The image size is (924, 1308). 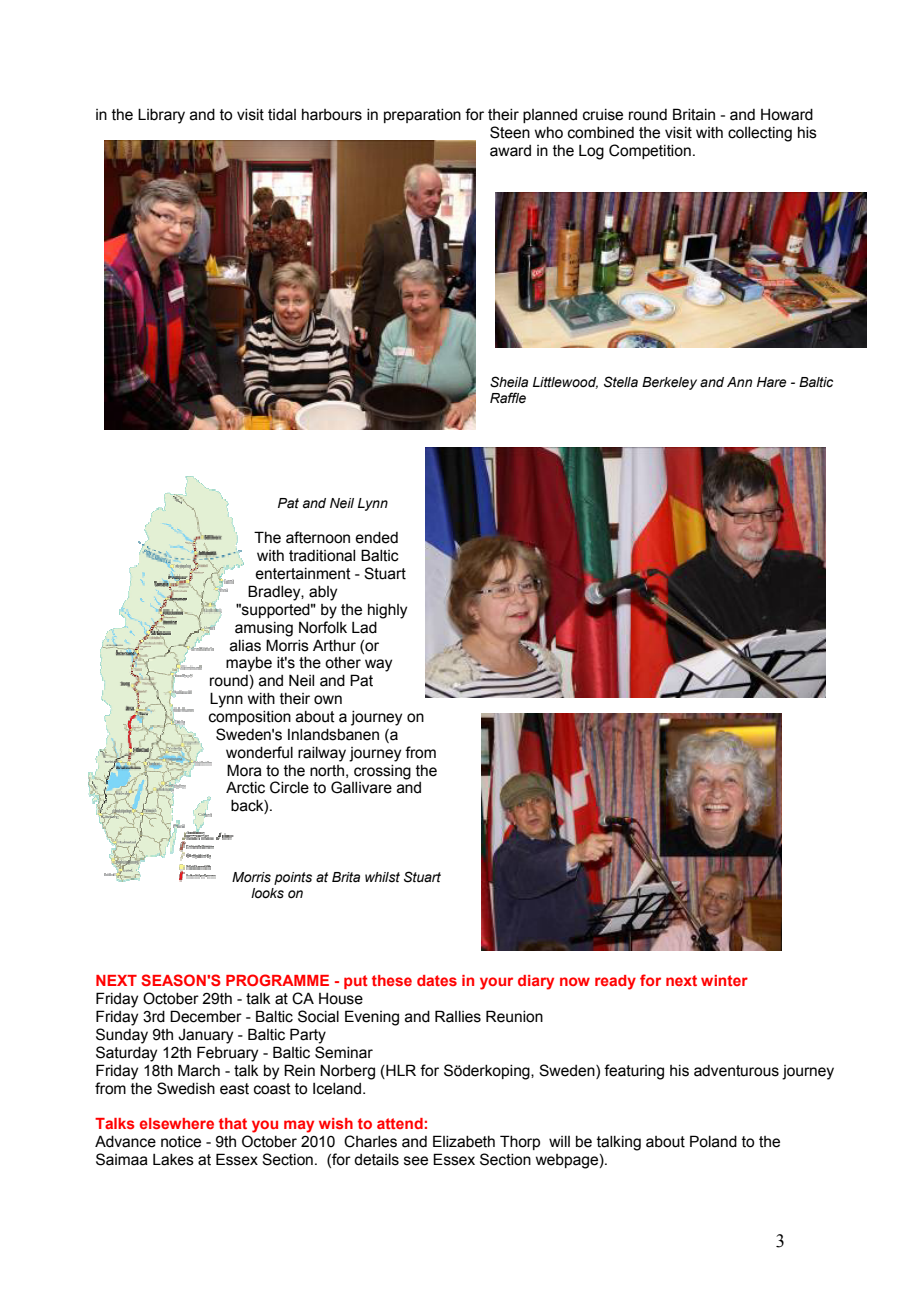 I want to click on Library, so click(x=161, y=116).
